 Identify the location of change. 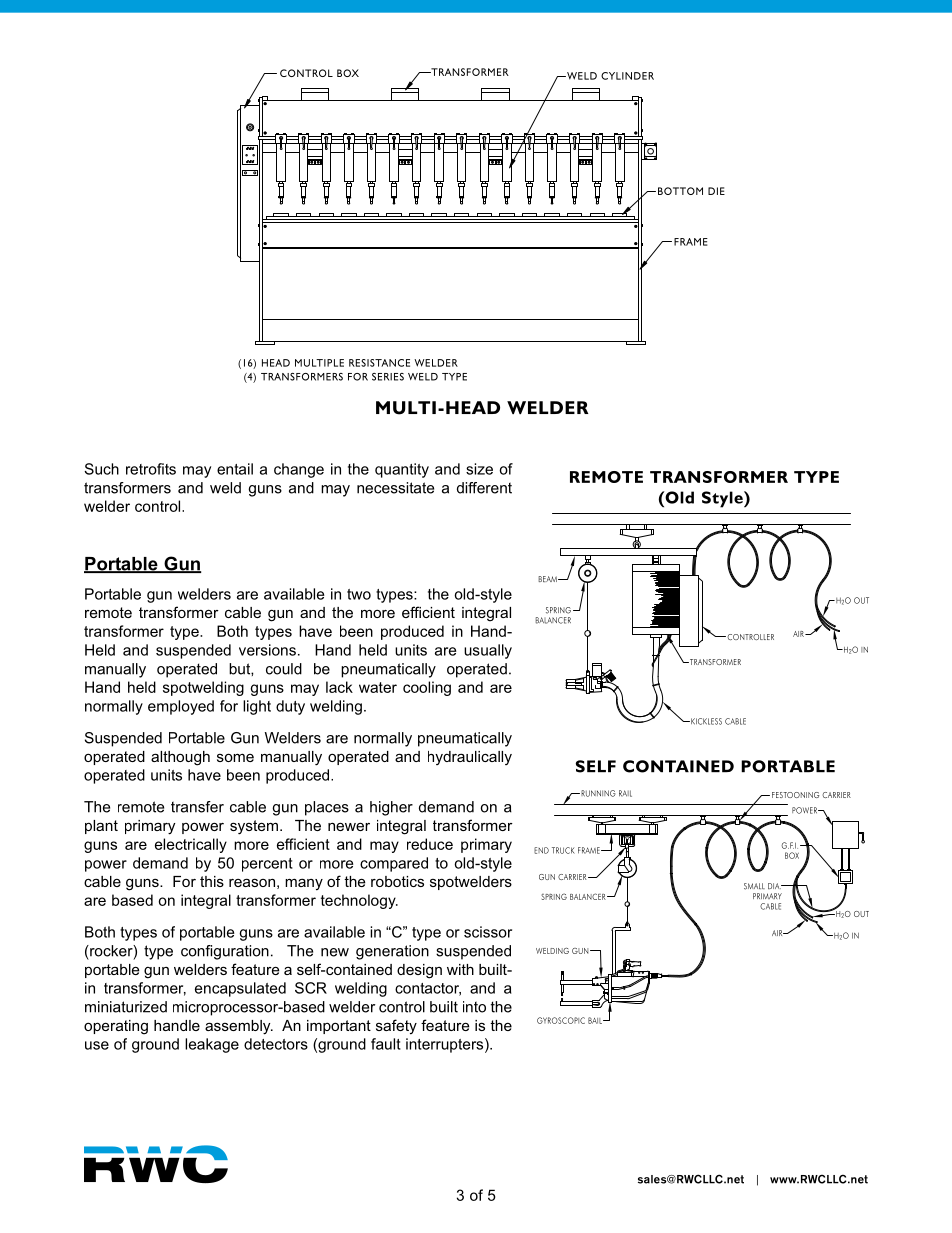
(299, 470).
